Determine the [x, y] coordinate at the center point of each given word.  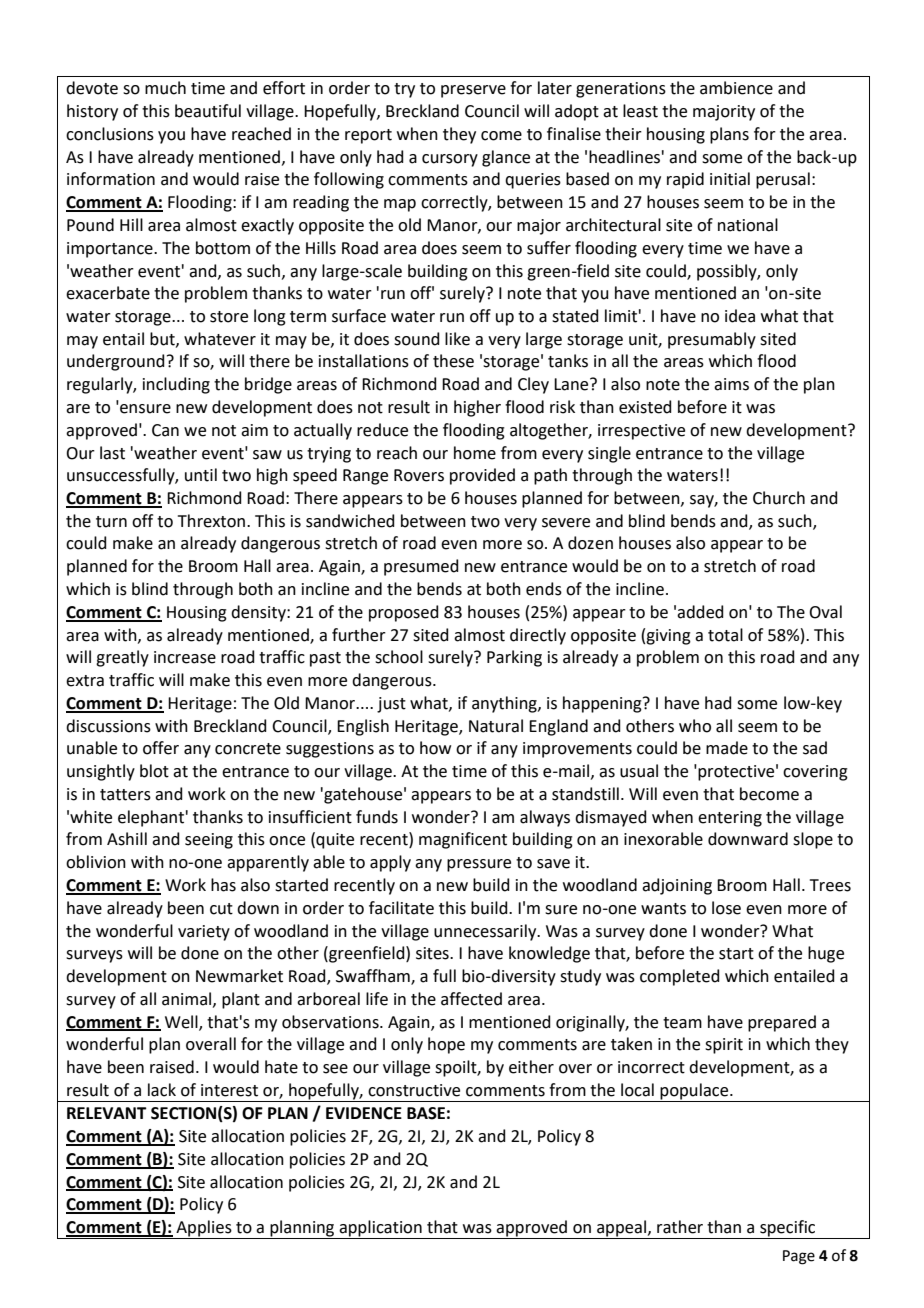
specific [788, 1229]
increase [185, 657]
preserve [473, 91]
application [380, 1229]
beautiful [208, 111]
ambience [736, 88]
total [725, 635]
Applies [204, 1229]
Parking [514, 658]
